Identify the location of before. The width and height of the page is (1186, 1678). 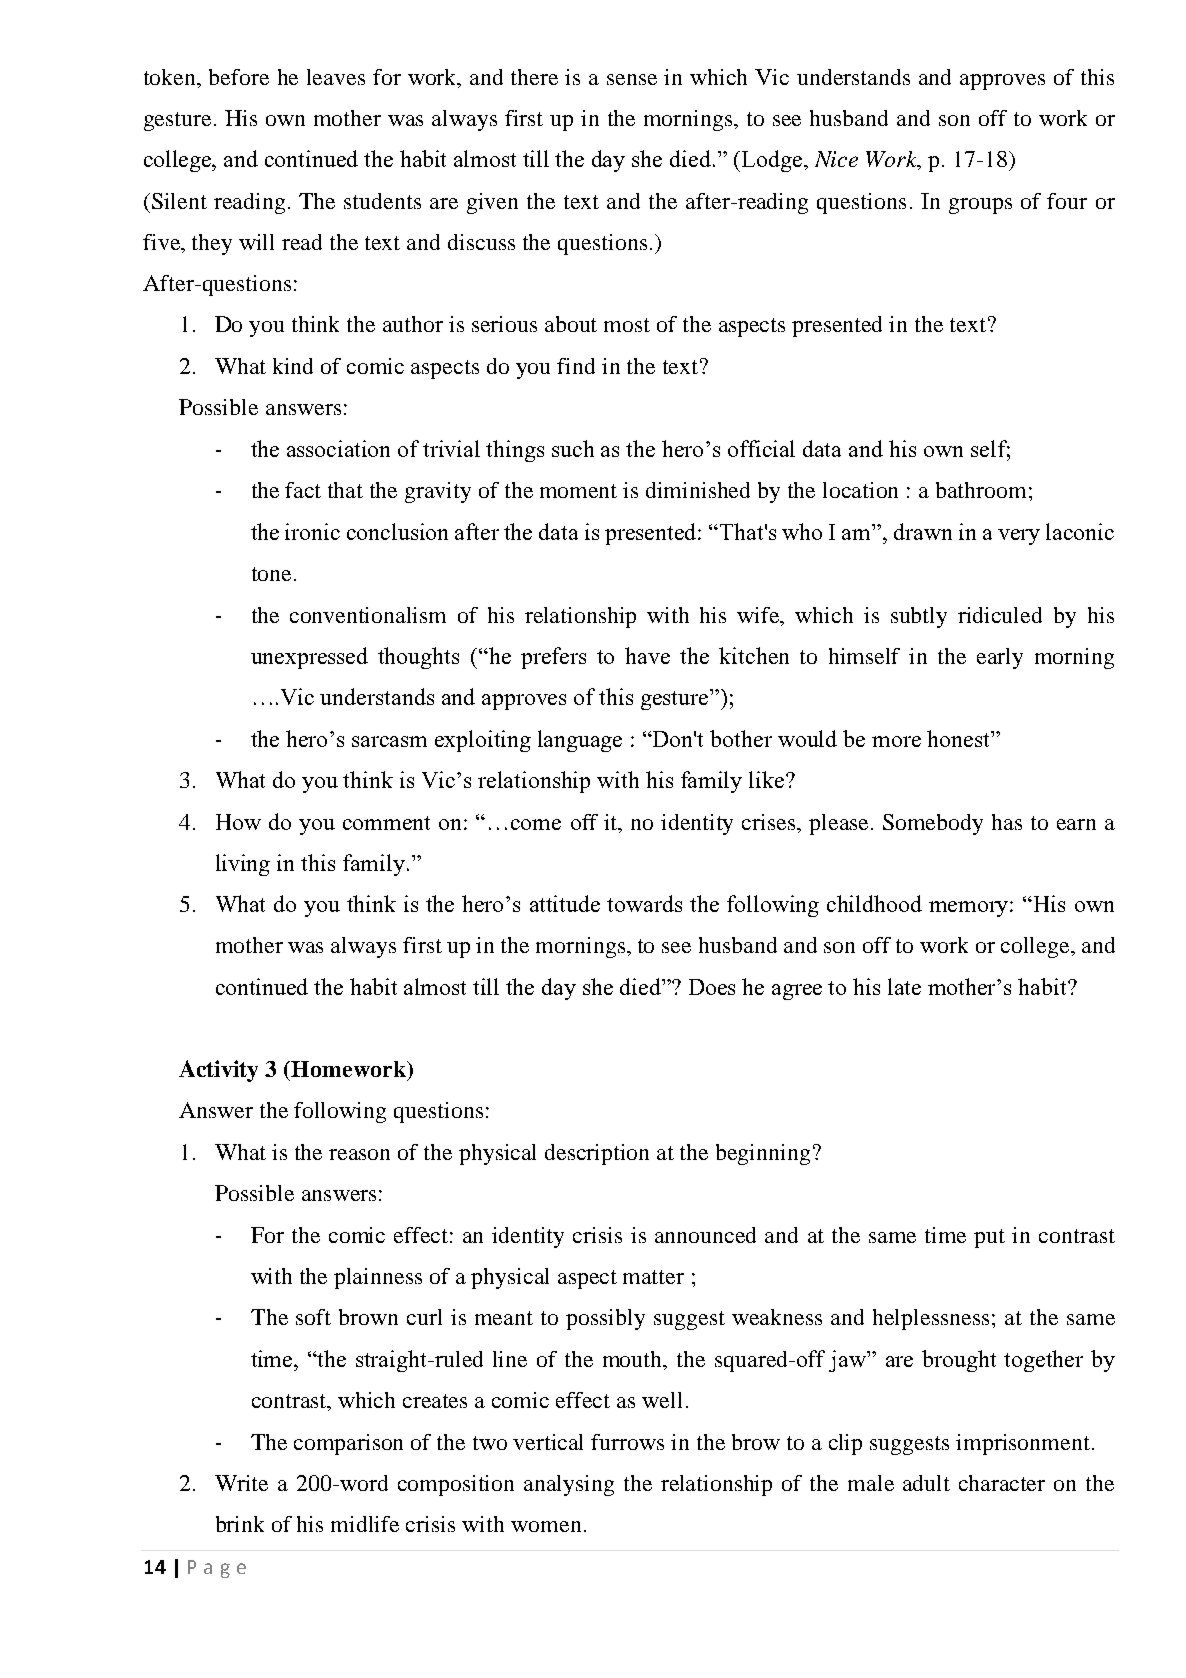
(239, 77).
